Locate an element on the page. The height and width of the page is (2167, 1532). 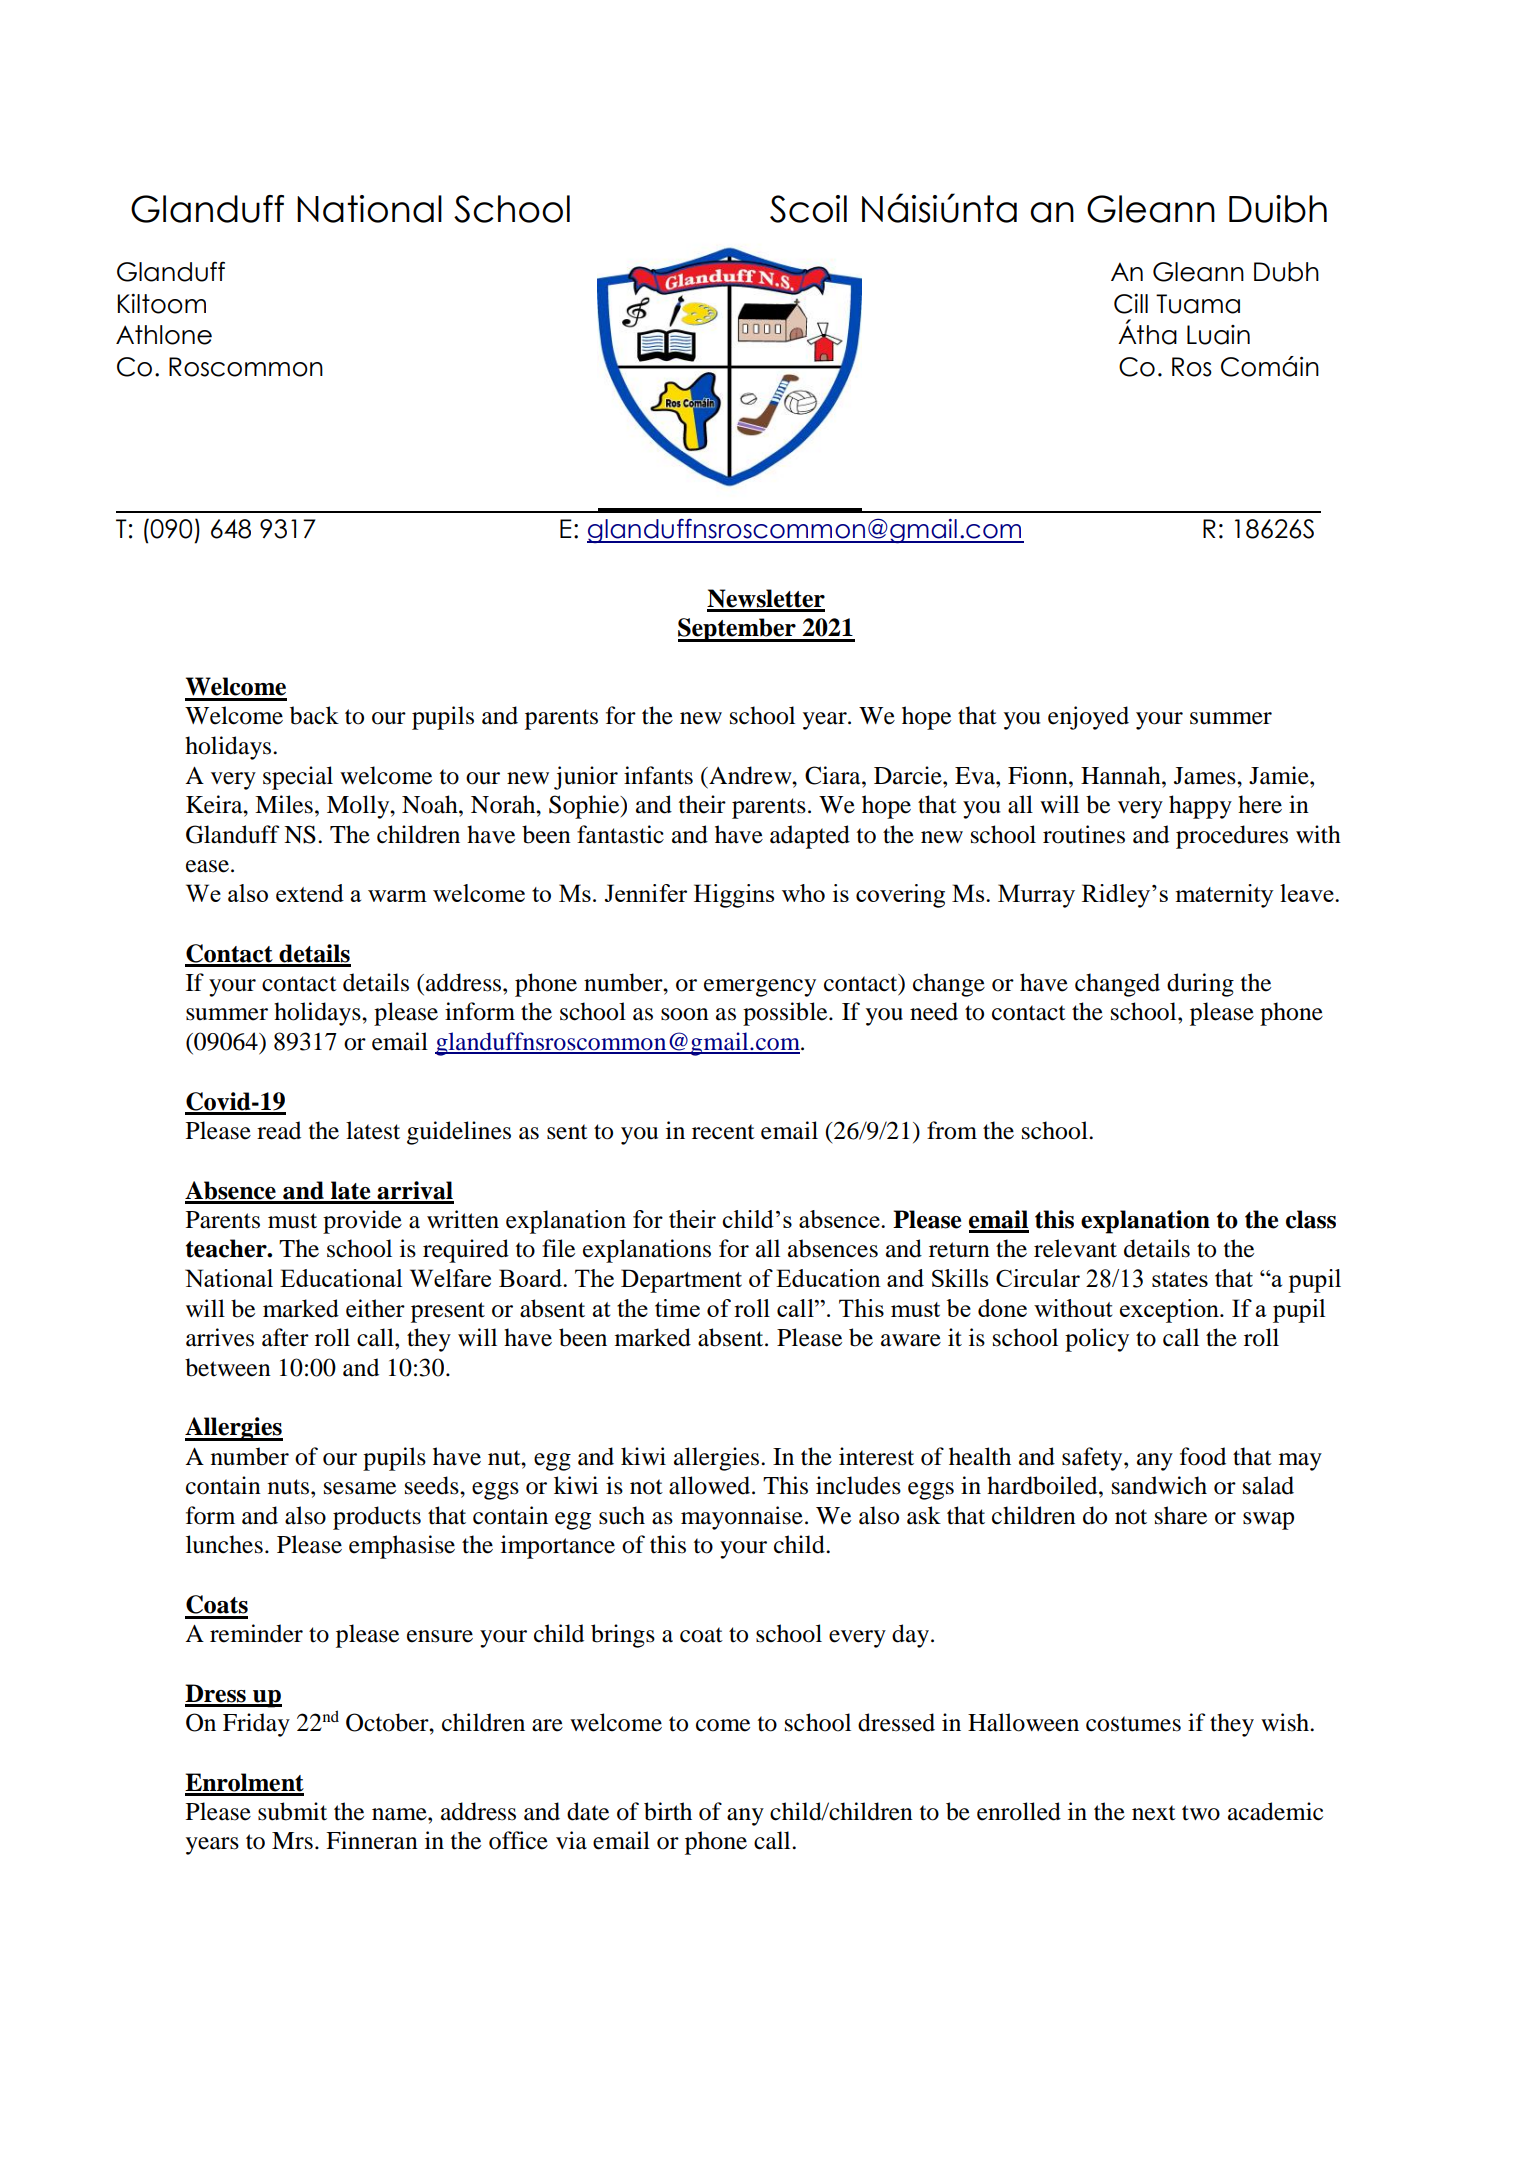
provide is located at coordinates (362, 1222).
